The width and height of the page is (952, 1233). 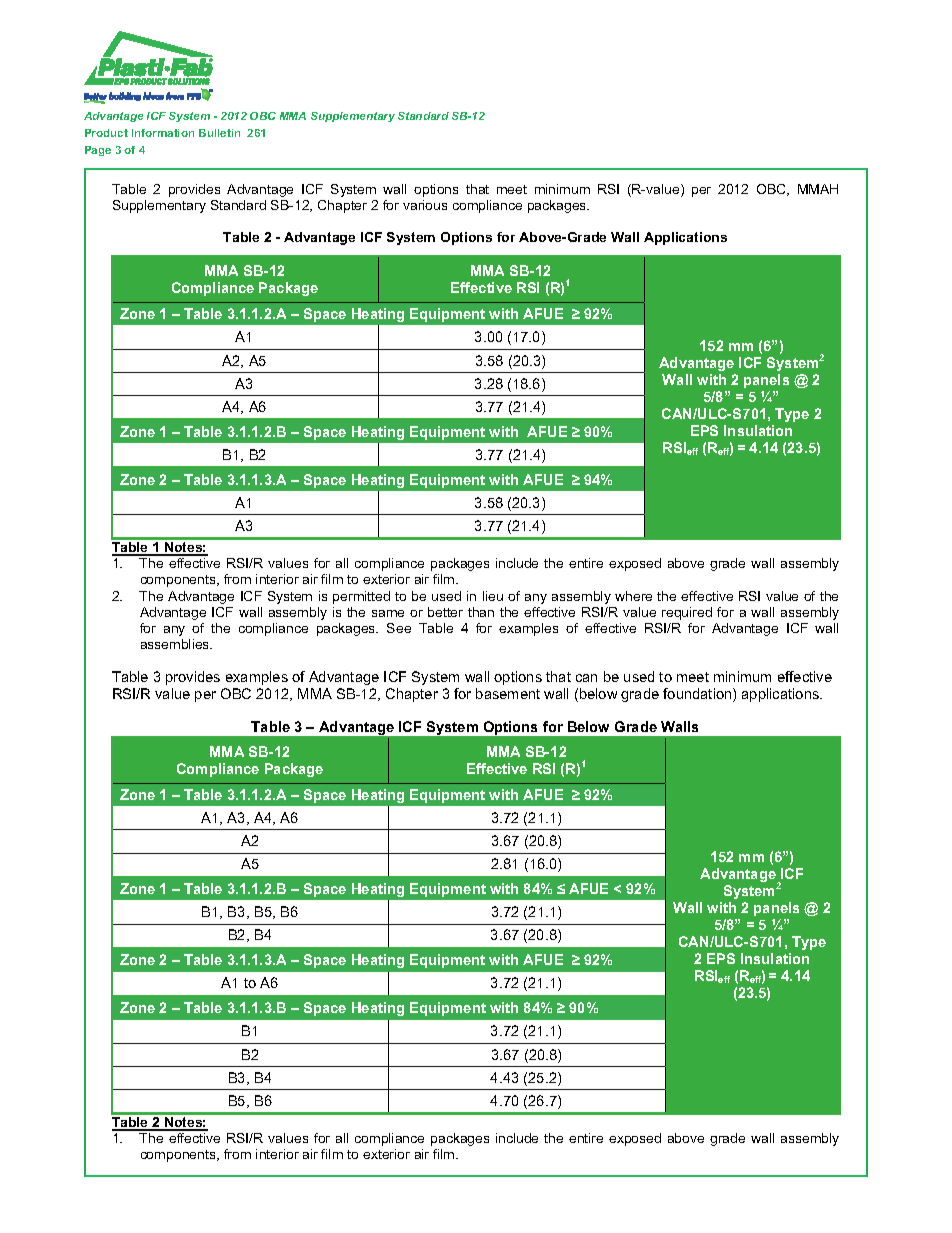 What do you see at coordinates (493, 596) in the page?
I see `lieu` at bounding box center [493, 596].
